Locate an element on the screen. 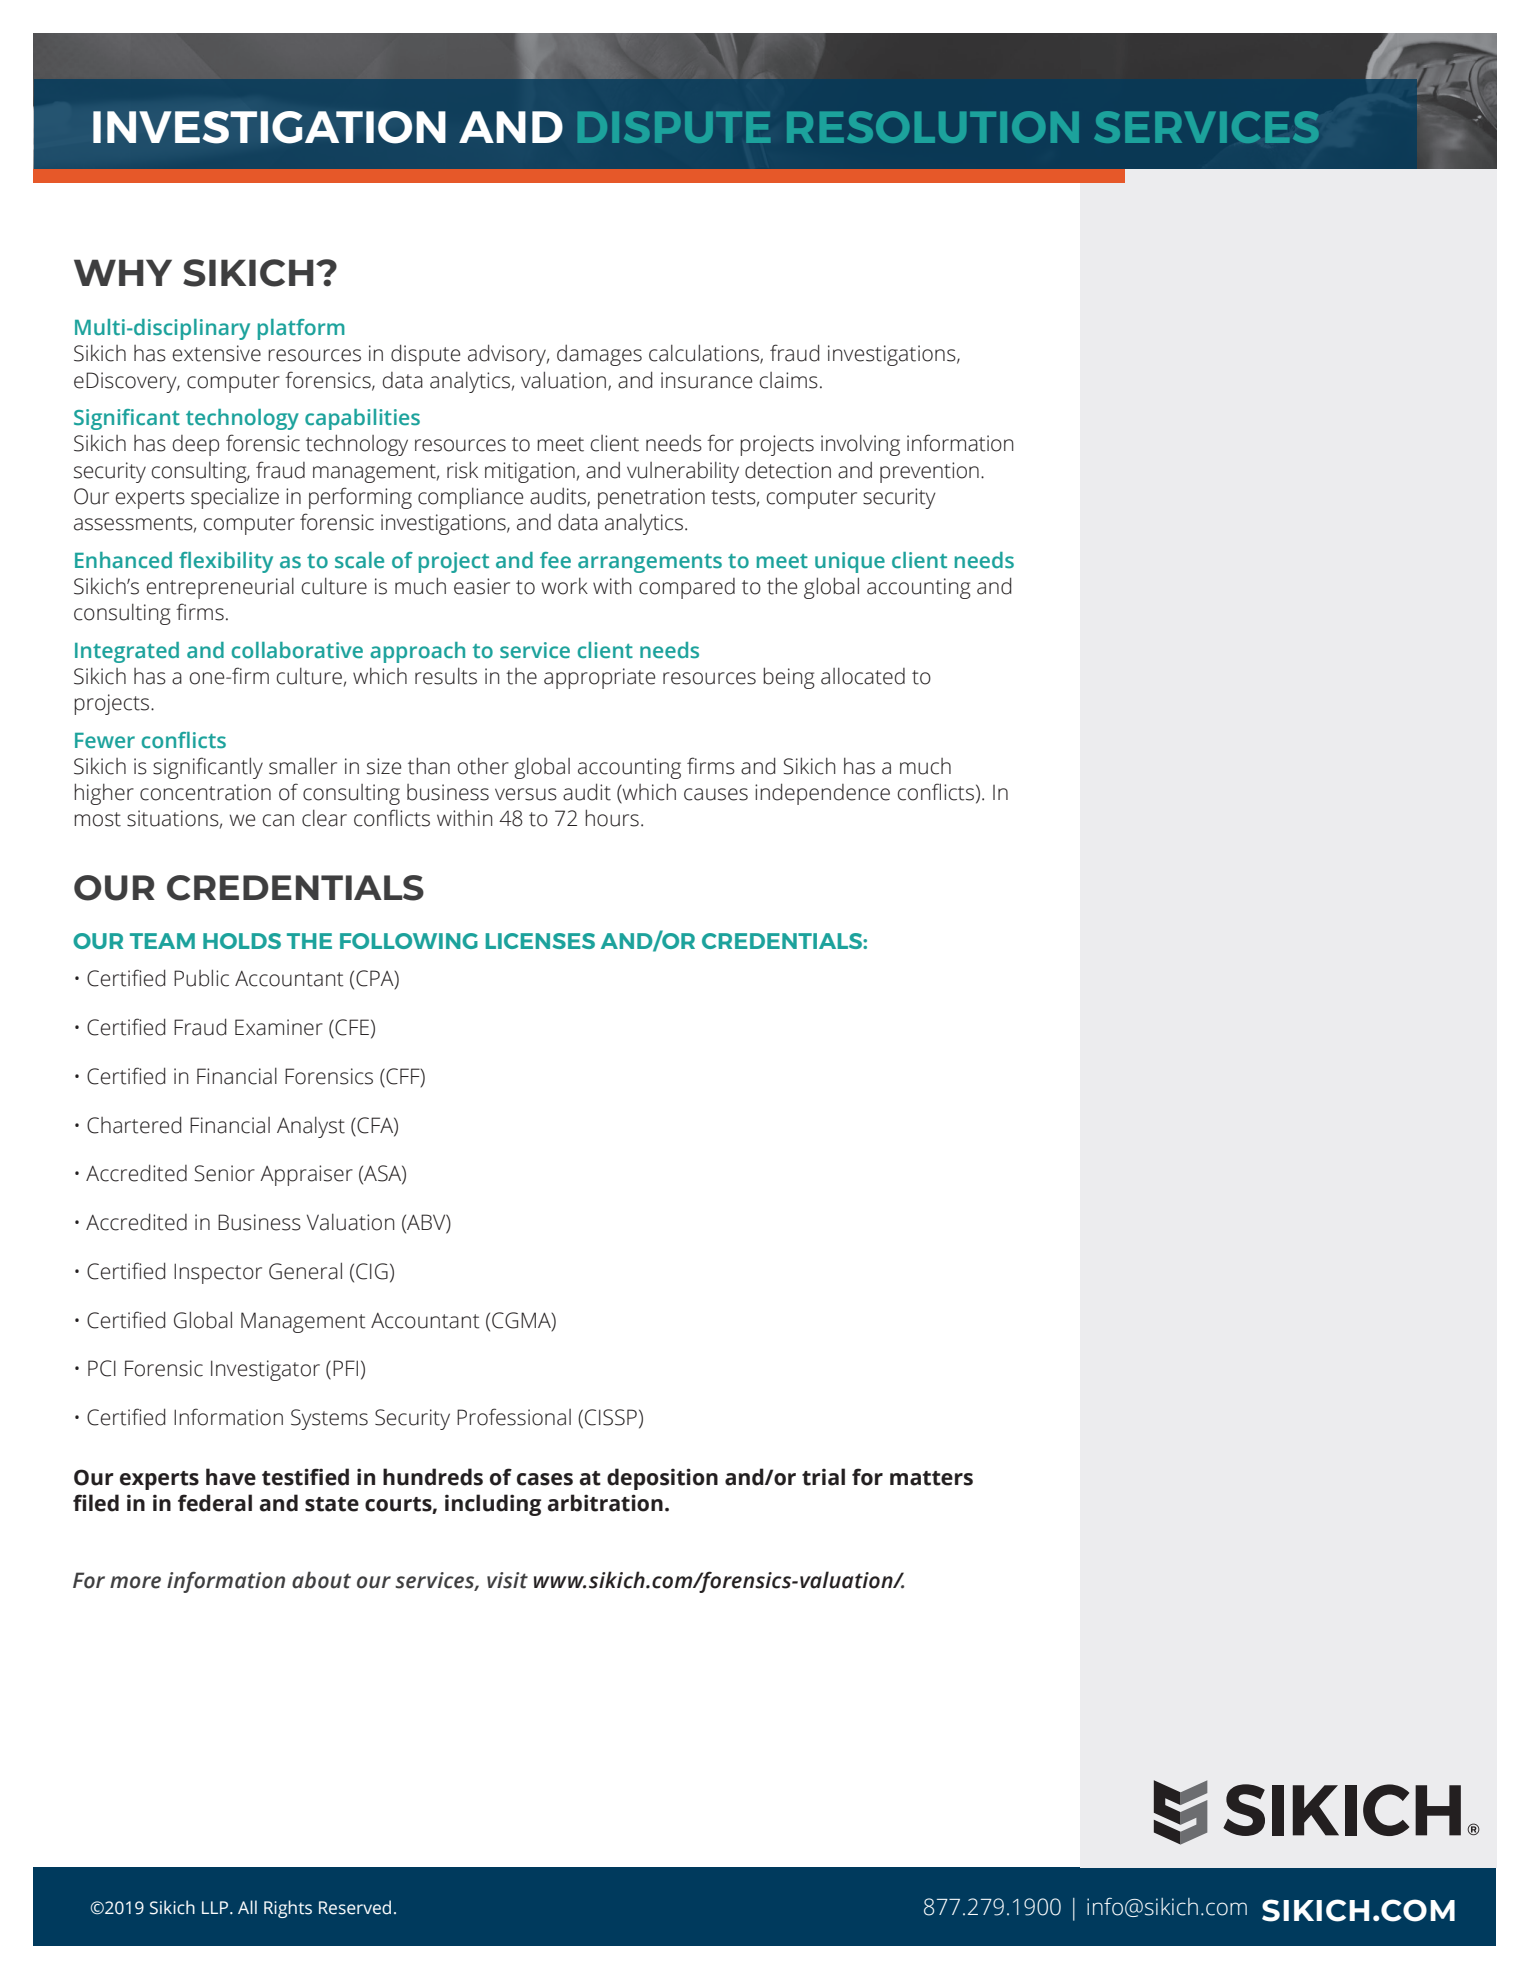 This screenshot has height=1980, width=1530. Public is located at coordinates (201, 978).
